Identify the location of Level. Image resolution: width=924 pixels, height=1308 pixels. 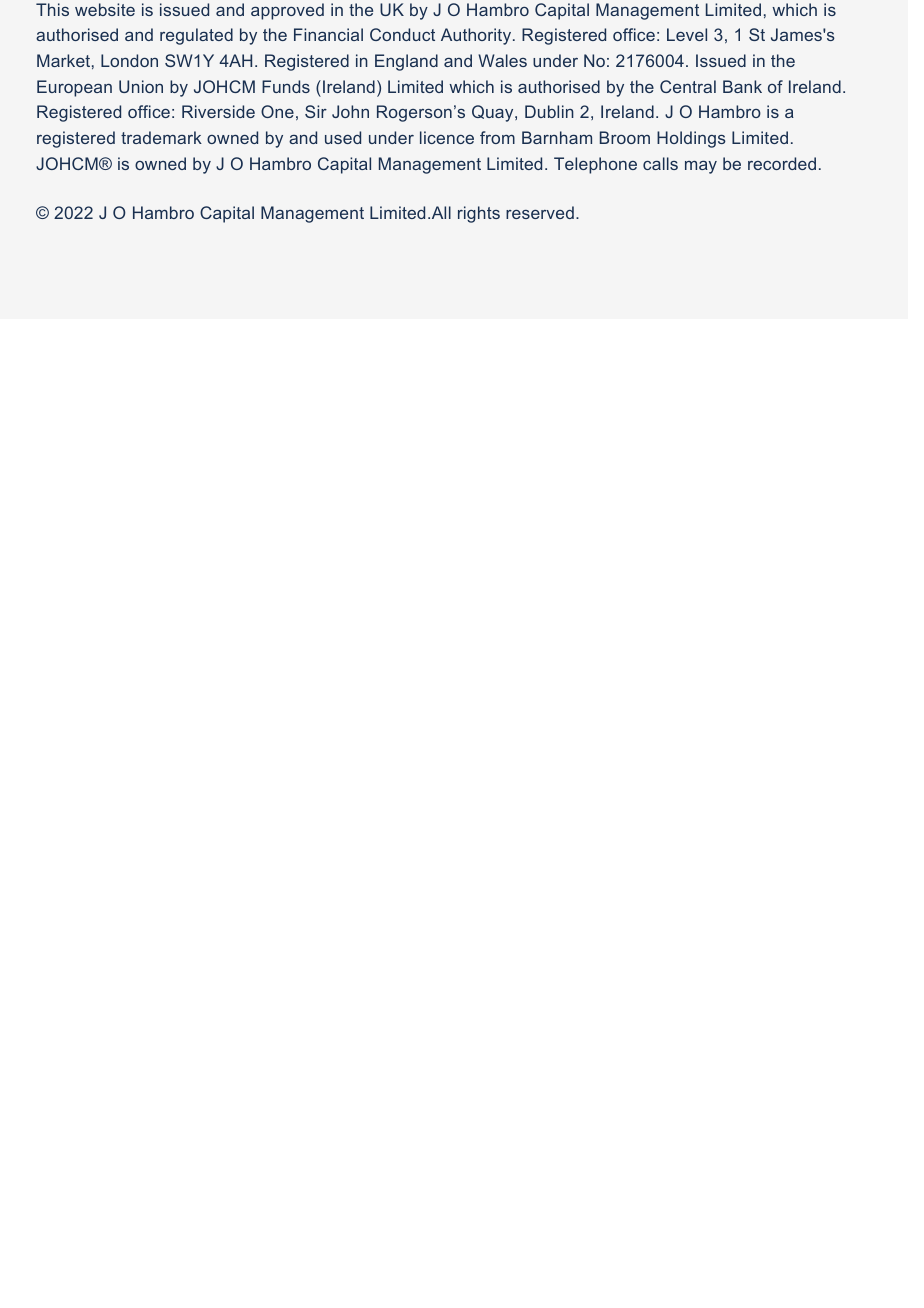
(687, 34).
